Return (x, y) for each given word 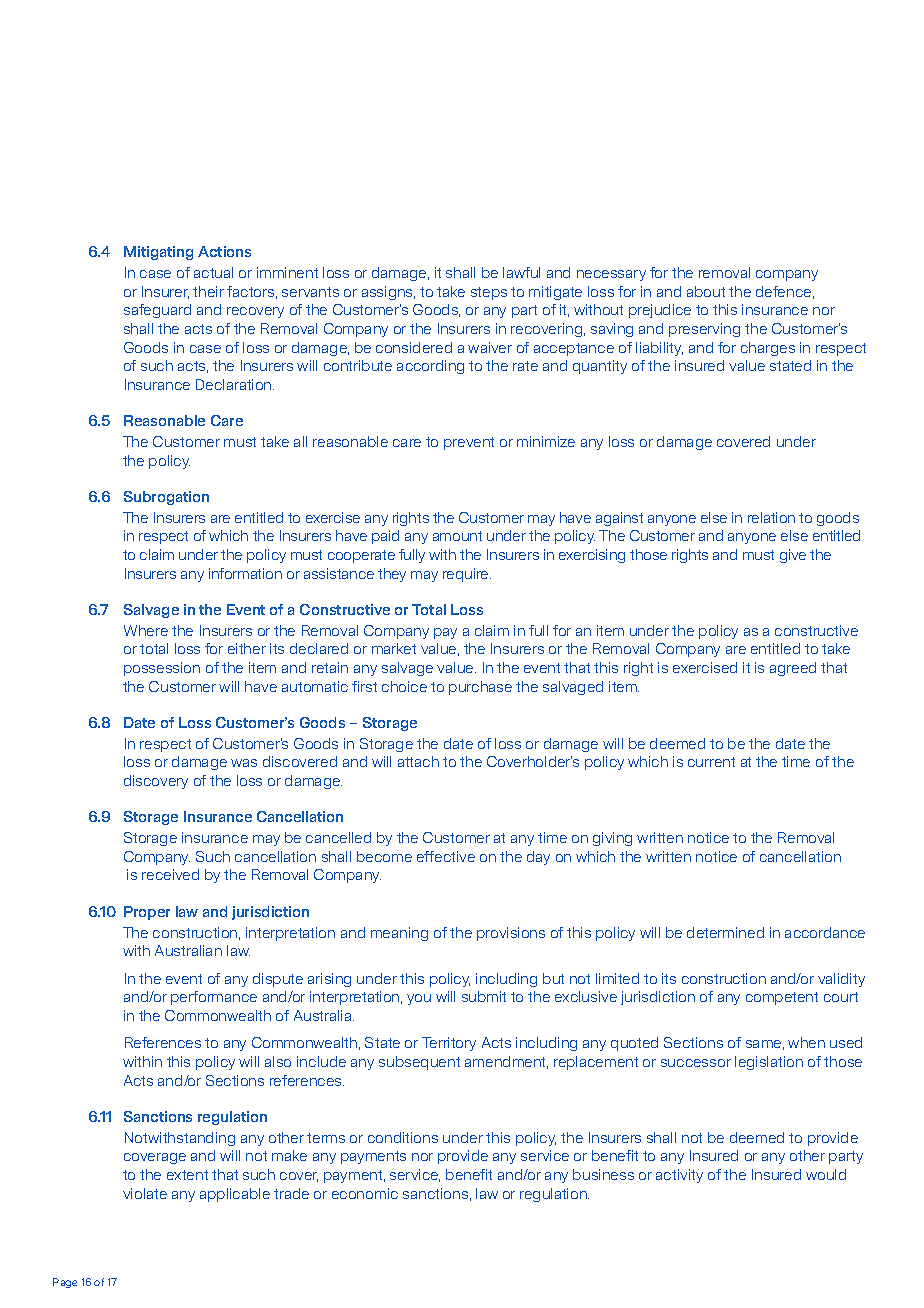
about (706, 291)
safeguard (157, 311)
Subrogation (166, 498)
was (244, 763)
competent (782, 998)
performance (214, 998)
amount (457, 536)
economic (365, 1193)
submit (484, 996)
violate (145, 1193)
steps (489, 293)
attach (418, 761)
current (711, 762)
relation (771, 517)
